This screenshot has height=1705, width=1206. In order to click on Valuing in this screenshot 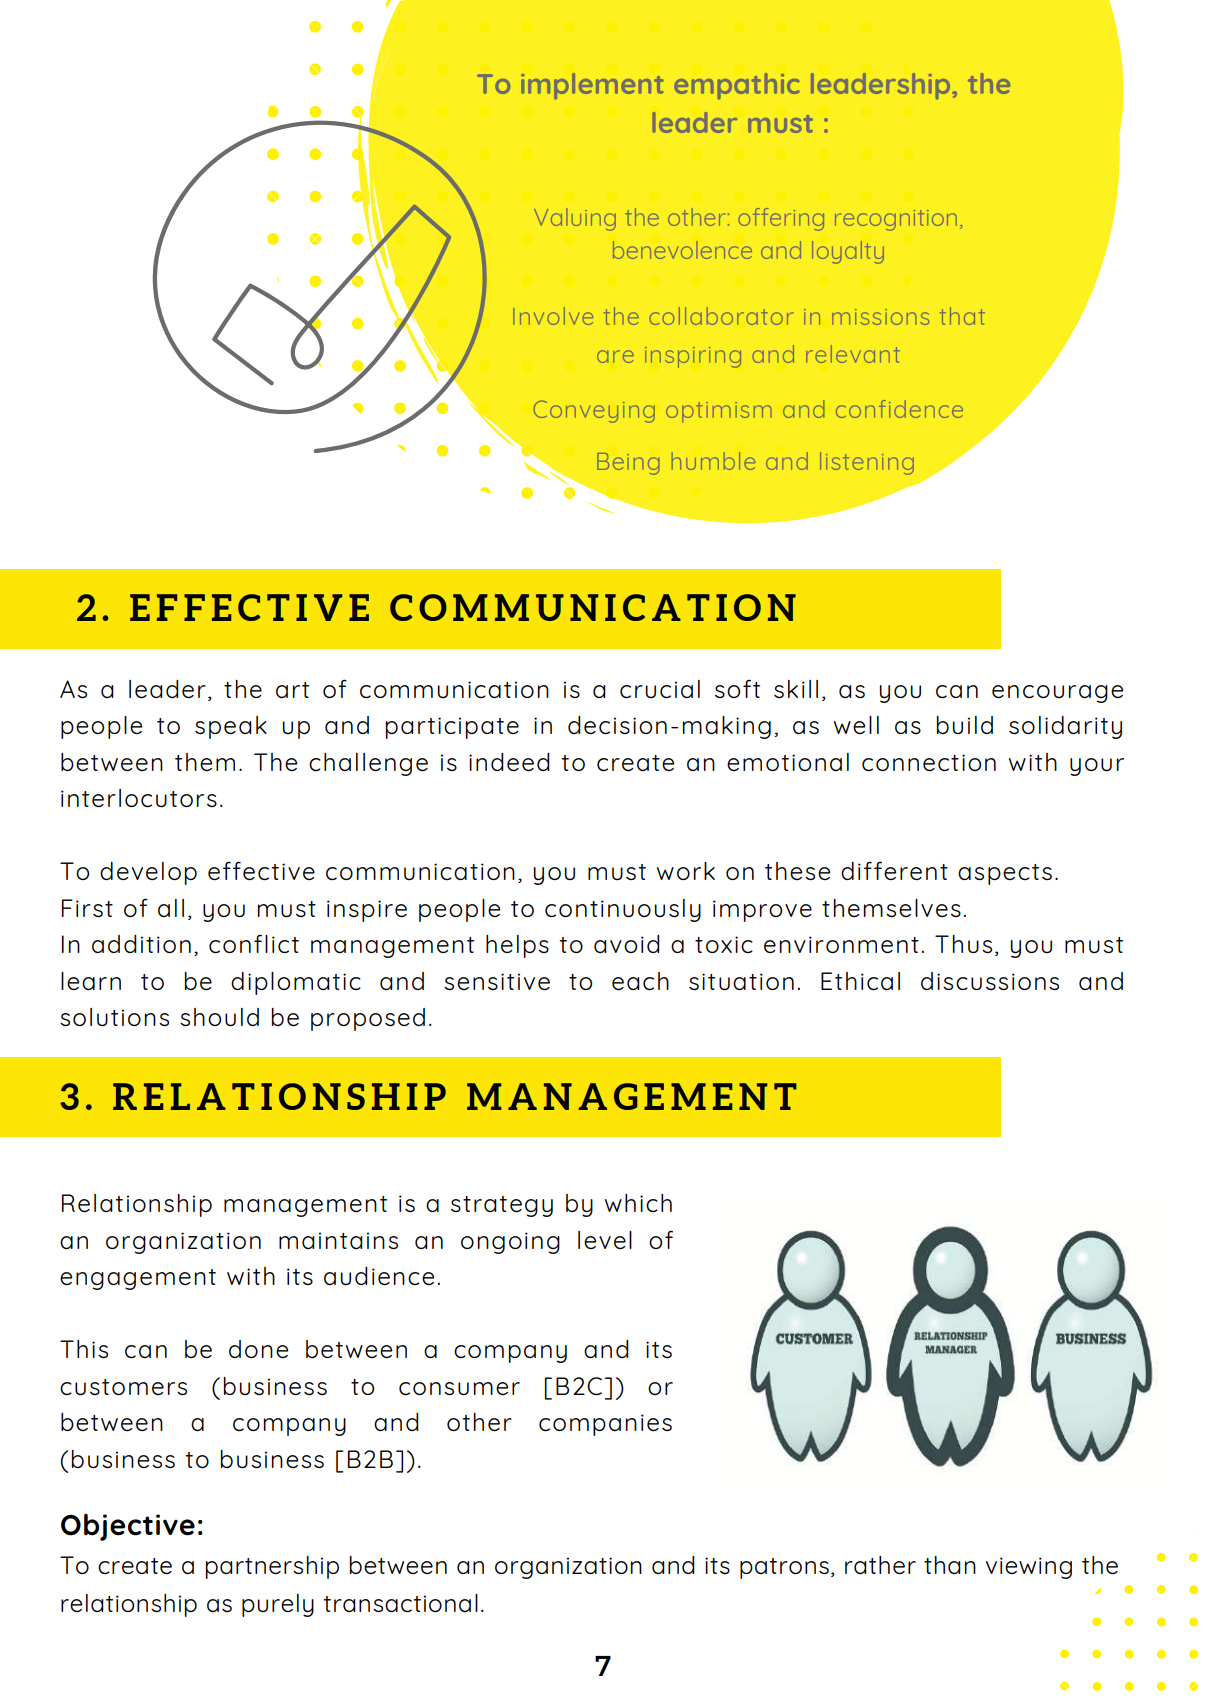, I will do `click(575, 219)`.
